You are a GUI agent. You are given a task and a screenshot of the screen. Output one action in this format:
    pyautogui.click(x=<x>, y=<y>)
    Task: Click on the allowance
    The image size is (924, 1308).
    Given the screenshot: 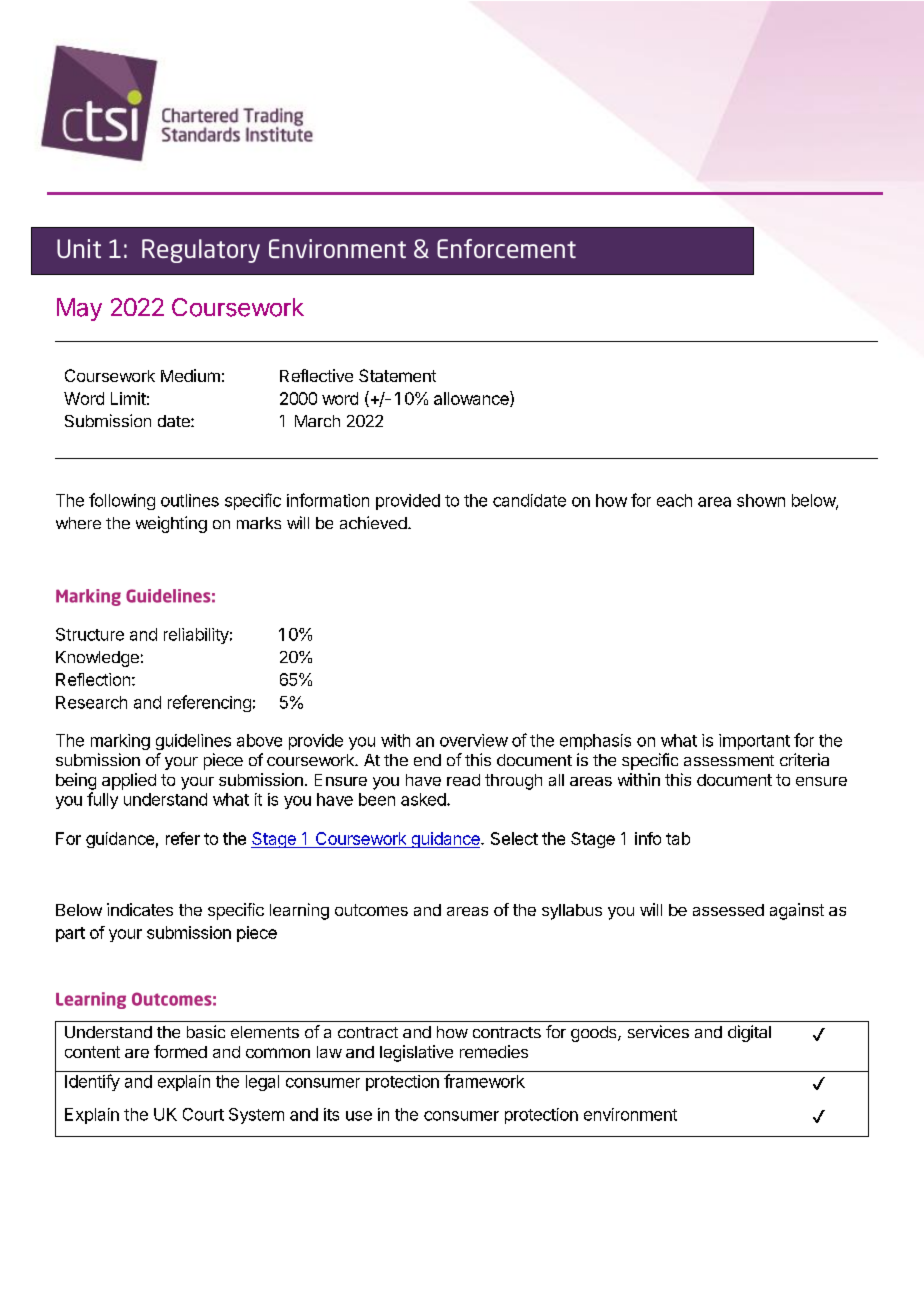 What is the action you would take?
    pyautogui.click(x=472, y=399)
